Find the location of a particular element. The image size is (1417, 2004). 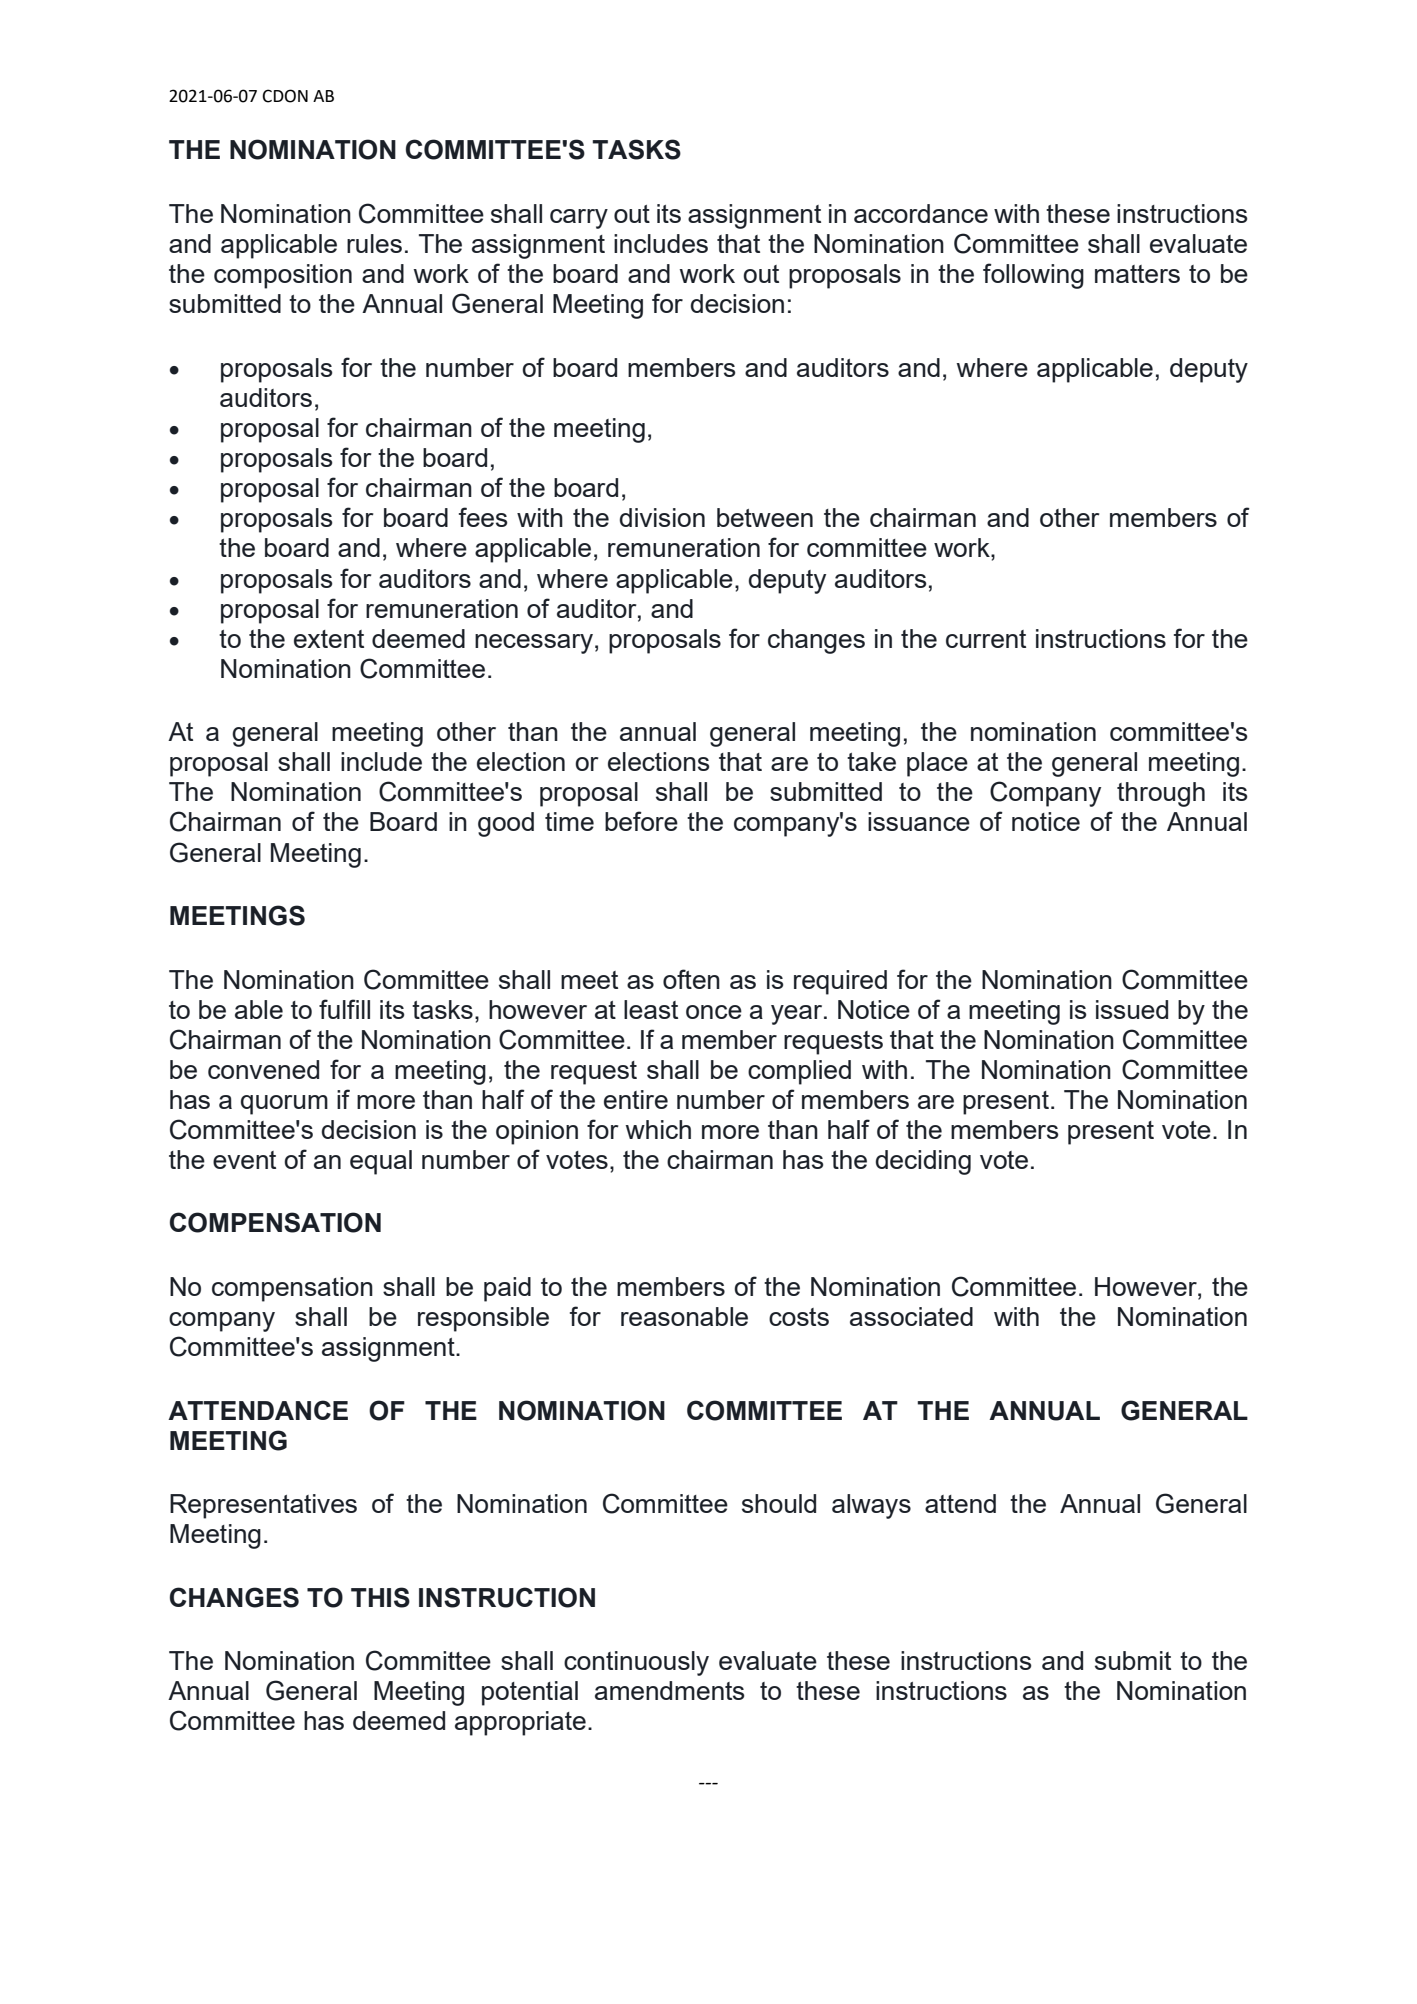

division is located at coordinates (662, 517).
